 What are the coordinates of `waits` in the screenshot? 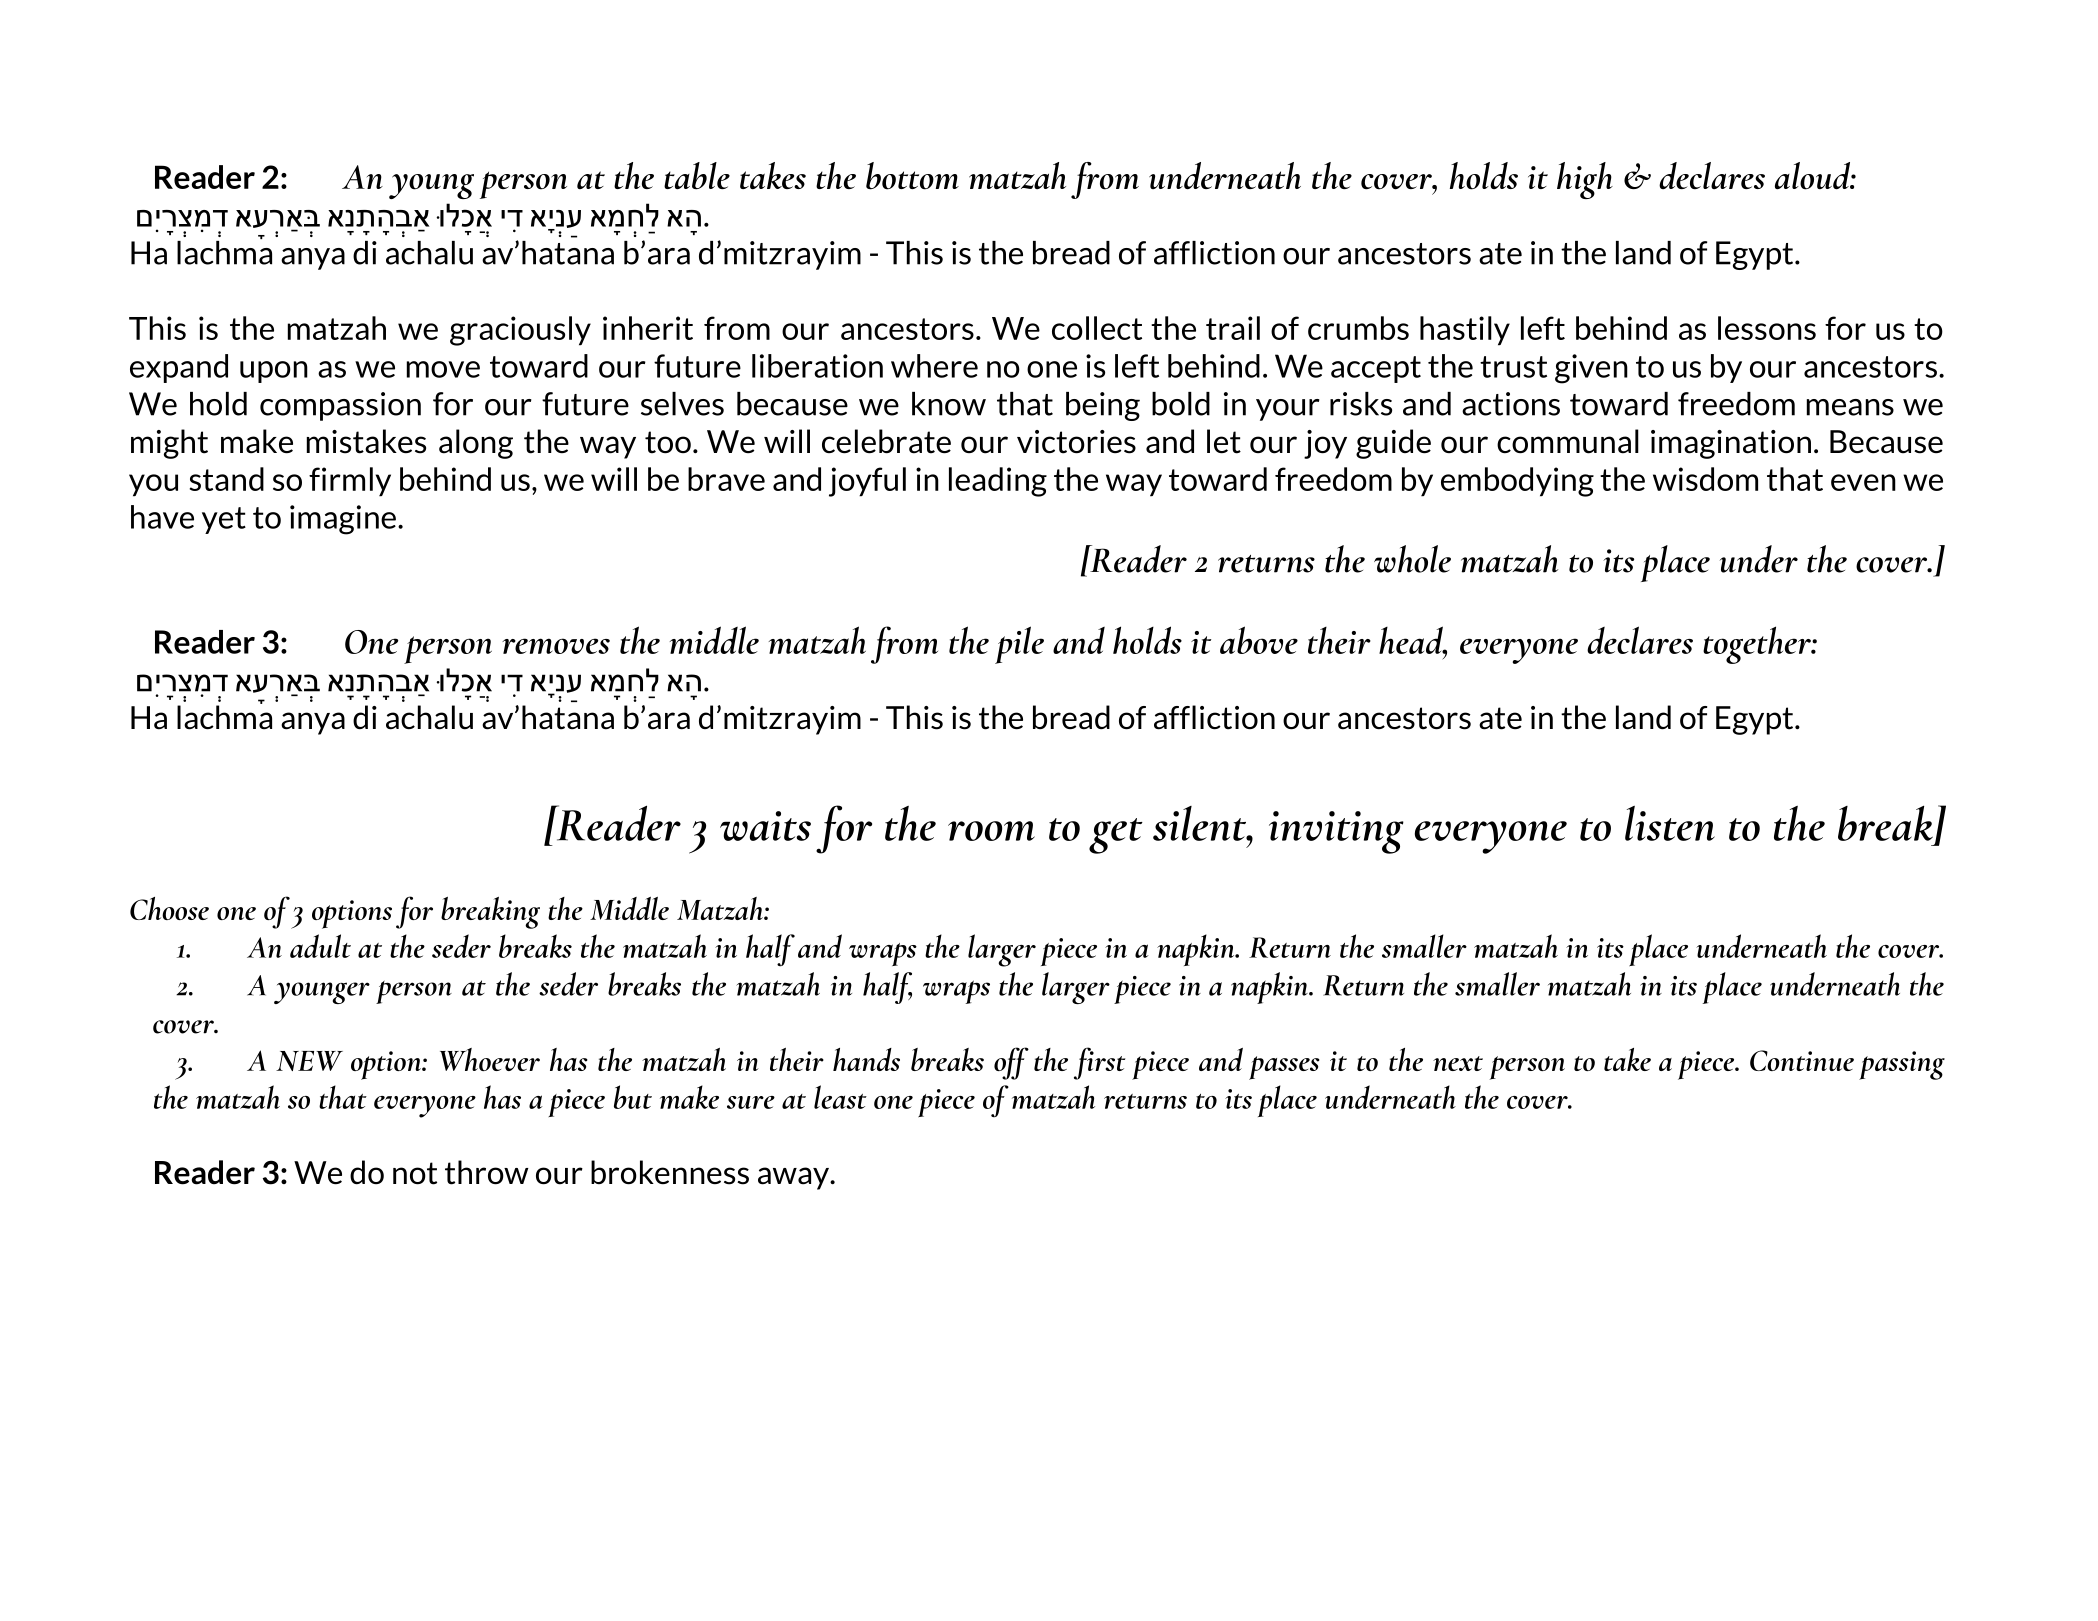 It's located at (765, 826).
